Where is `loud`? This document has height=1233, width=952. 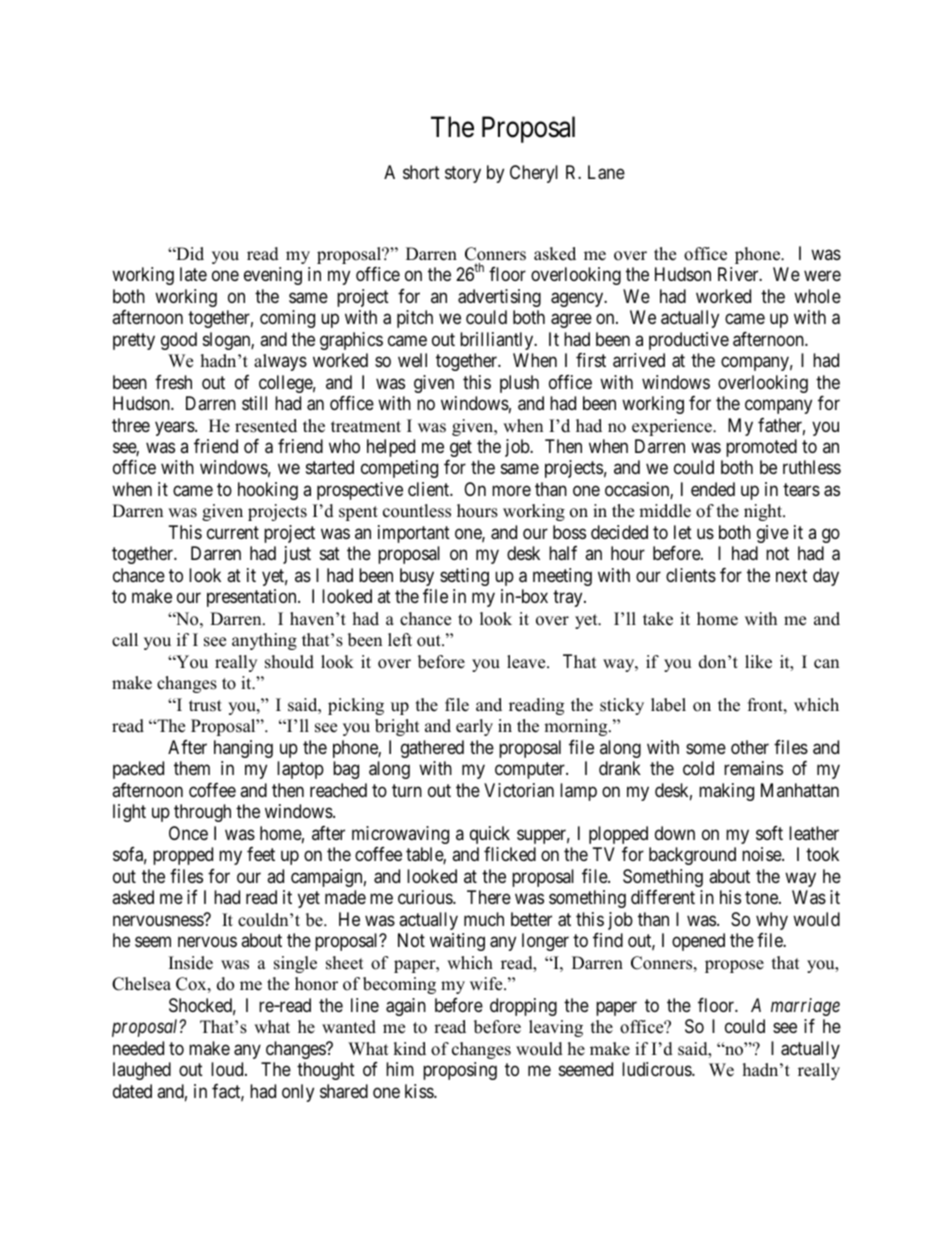
loud is located at coordinates (228, 1069).
